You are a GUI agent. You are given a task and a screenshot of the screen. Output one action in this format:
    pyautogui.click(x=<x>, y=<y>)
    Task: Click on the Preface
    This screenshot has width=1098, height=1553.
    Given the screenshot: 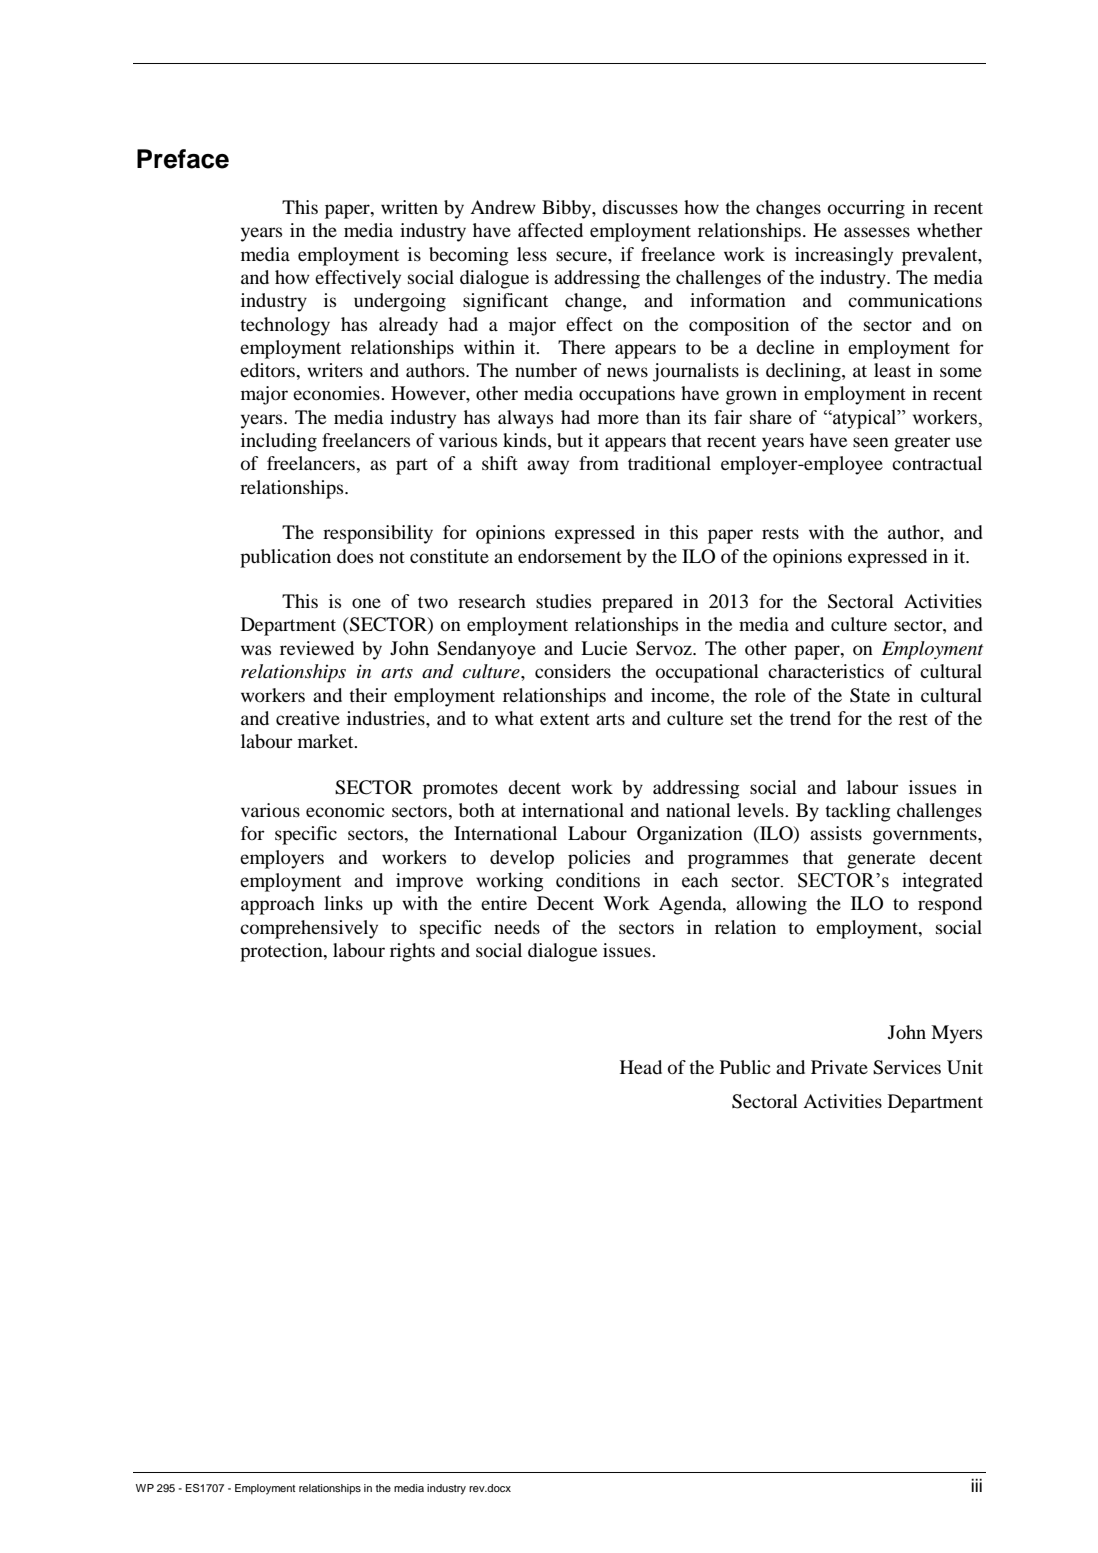 What is the action you would take?
    pyautogui.click(x=183, y=159)
